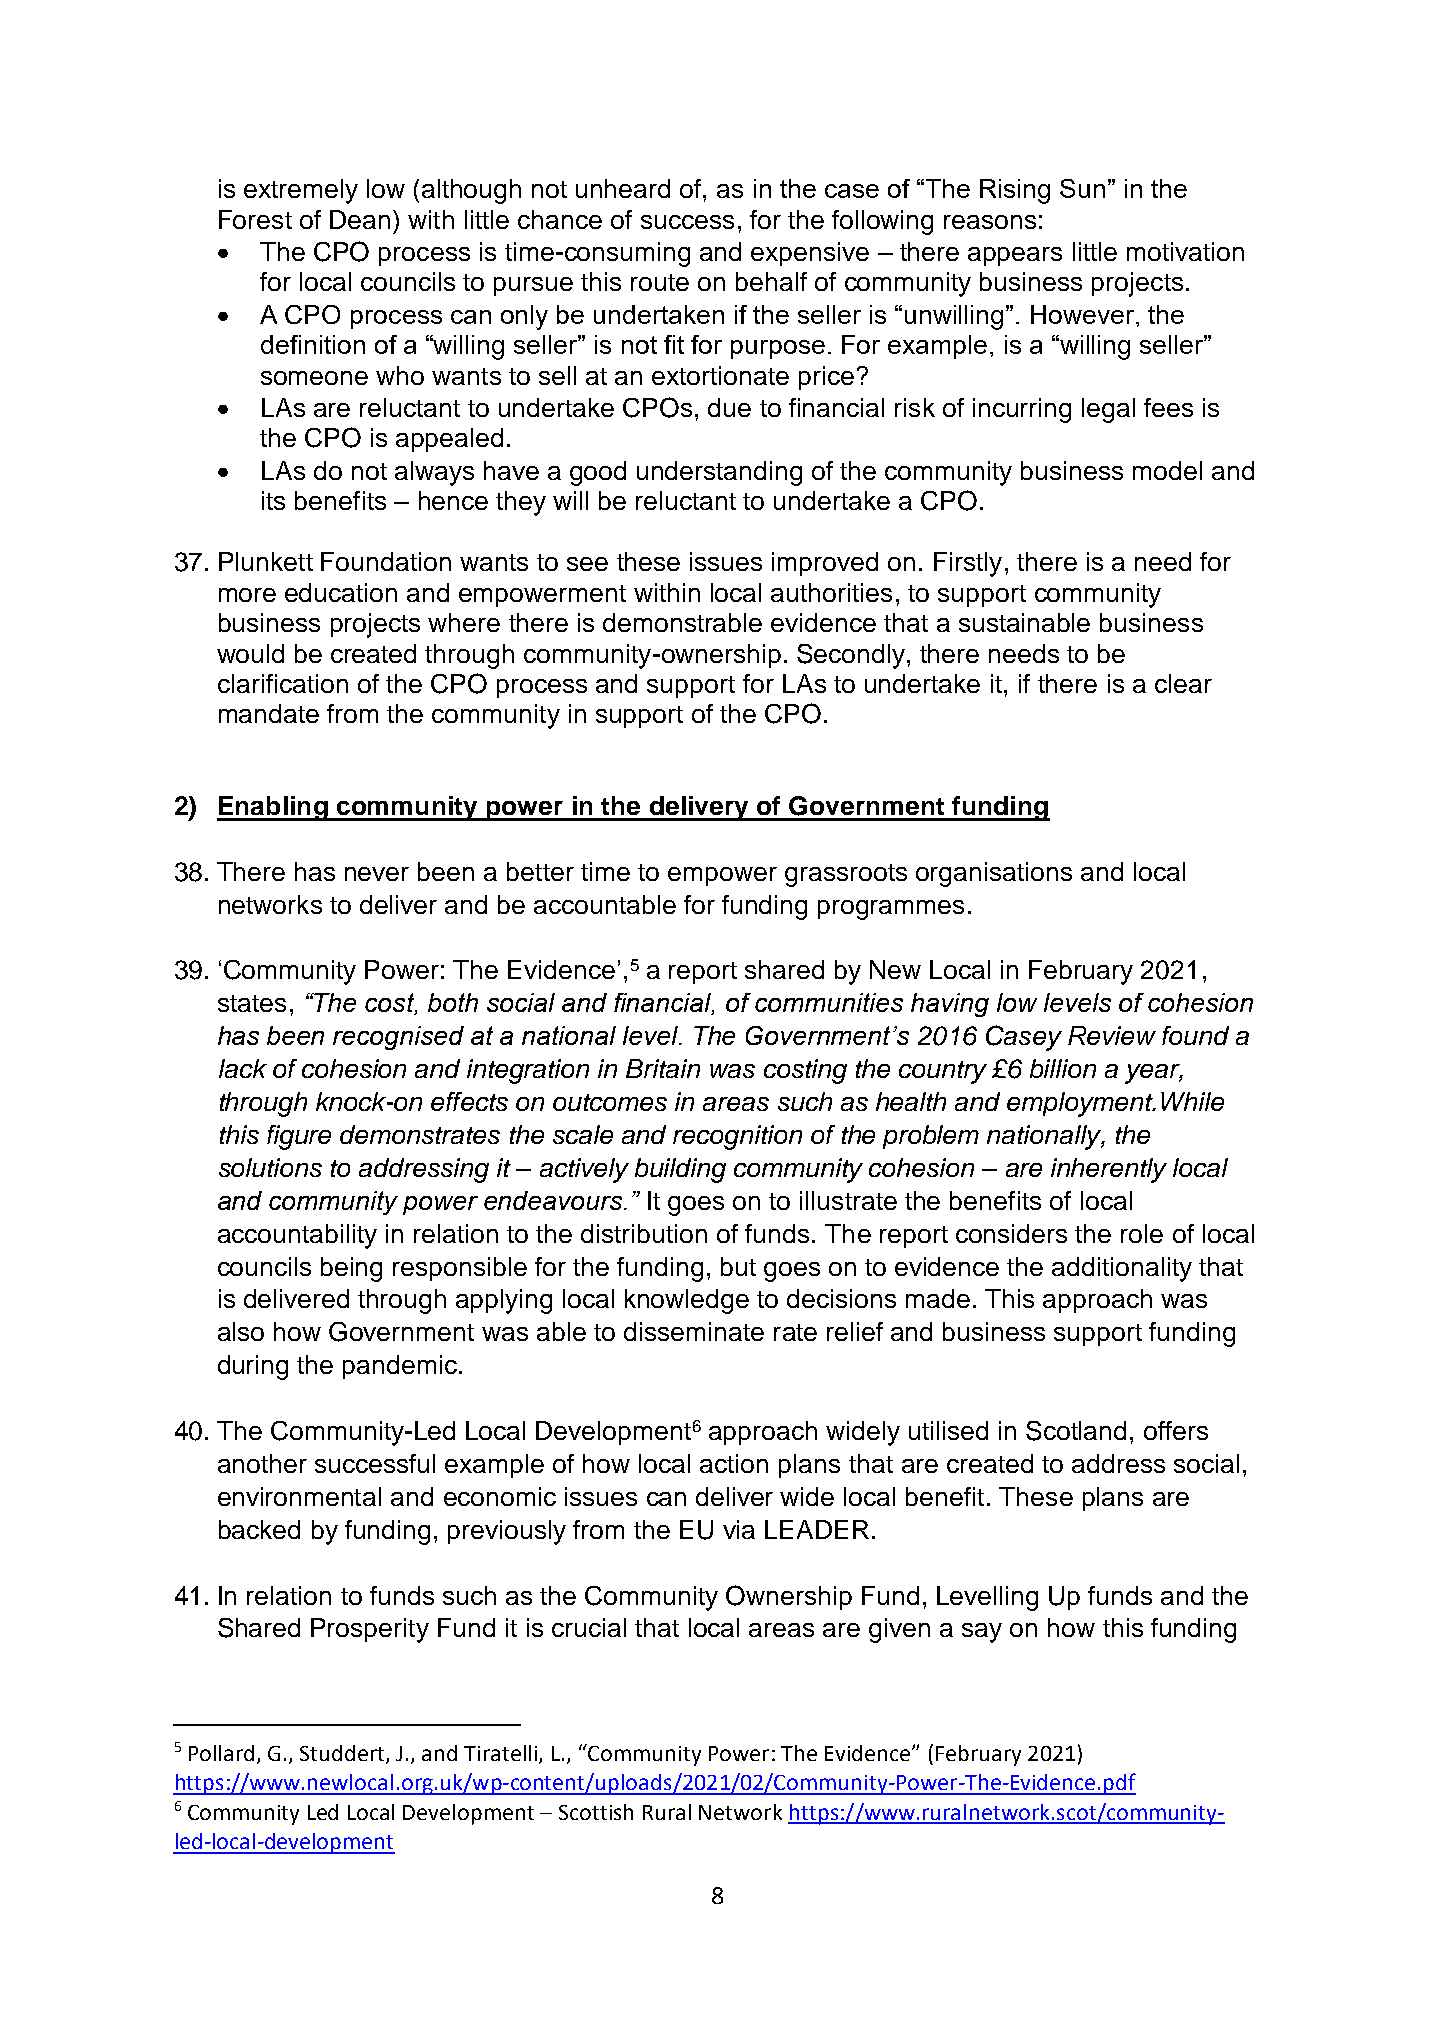 The height and width of the page is (2029, 1435). Describe the element at coordinates (1112, 1035) in the page. I see `Review` at that location.
